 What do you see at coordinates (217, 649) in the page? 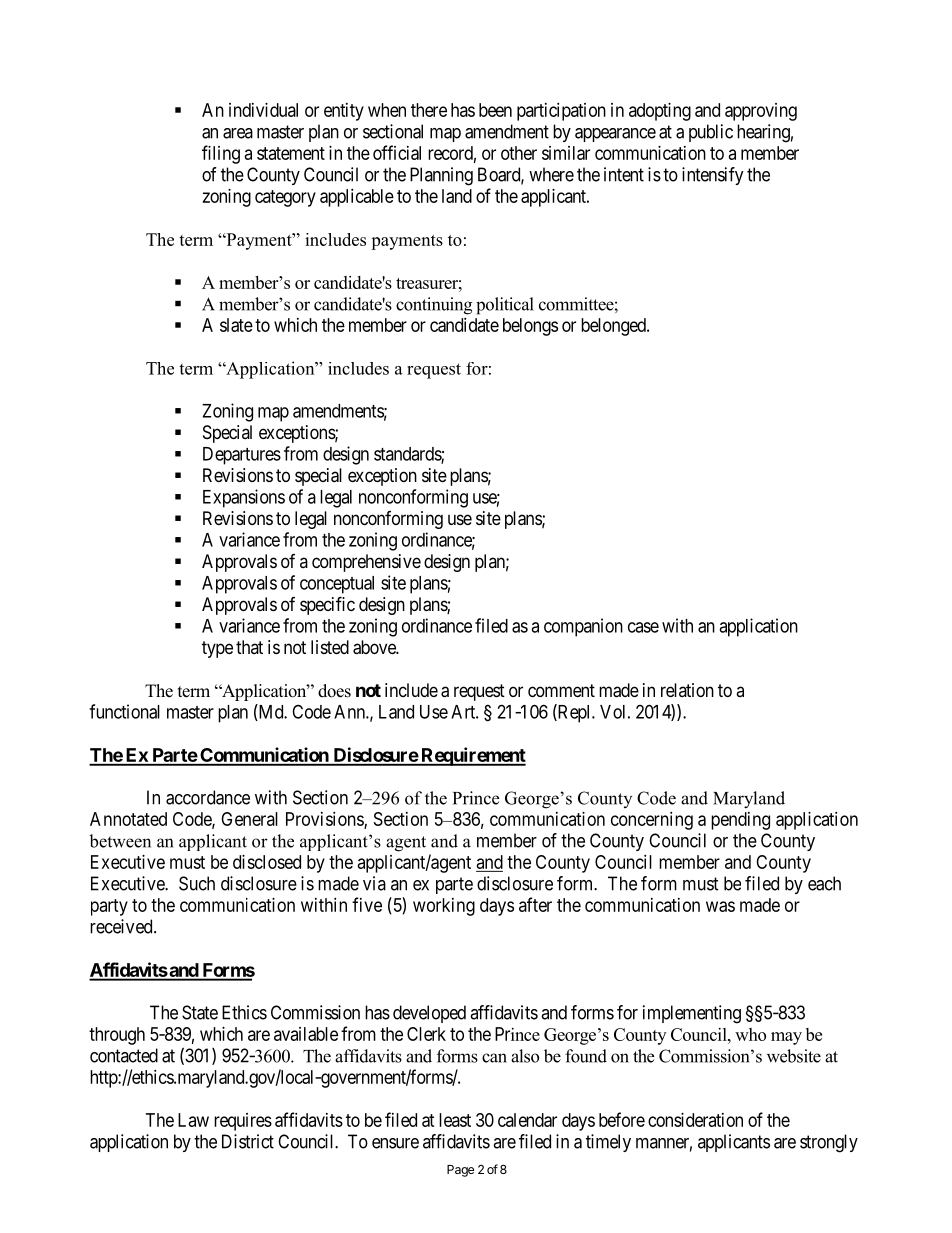
I see `type` at bounding box center [217, 649].
